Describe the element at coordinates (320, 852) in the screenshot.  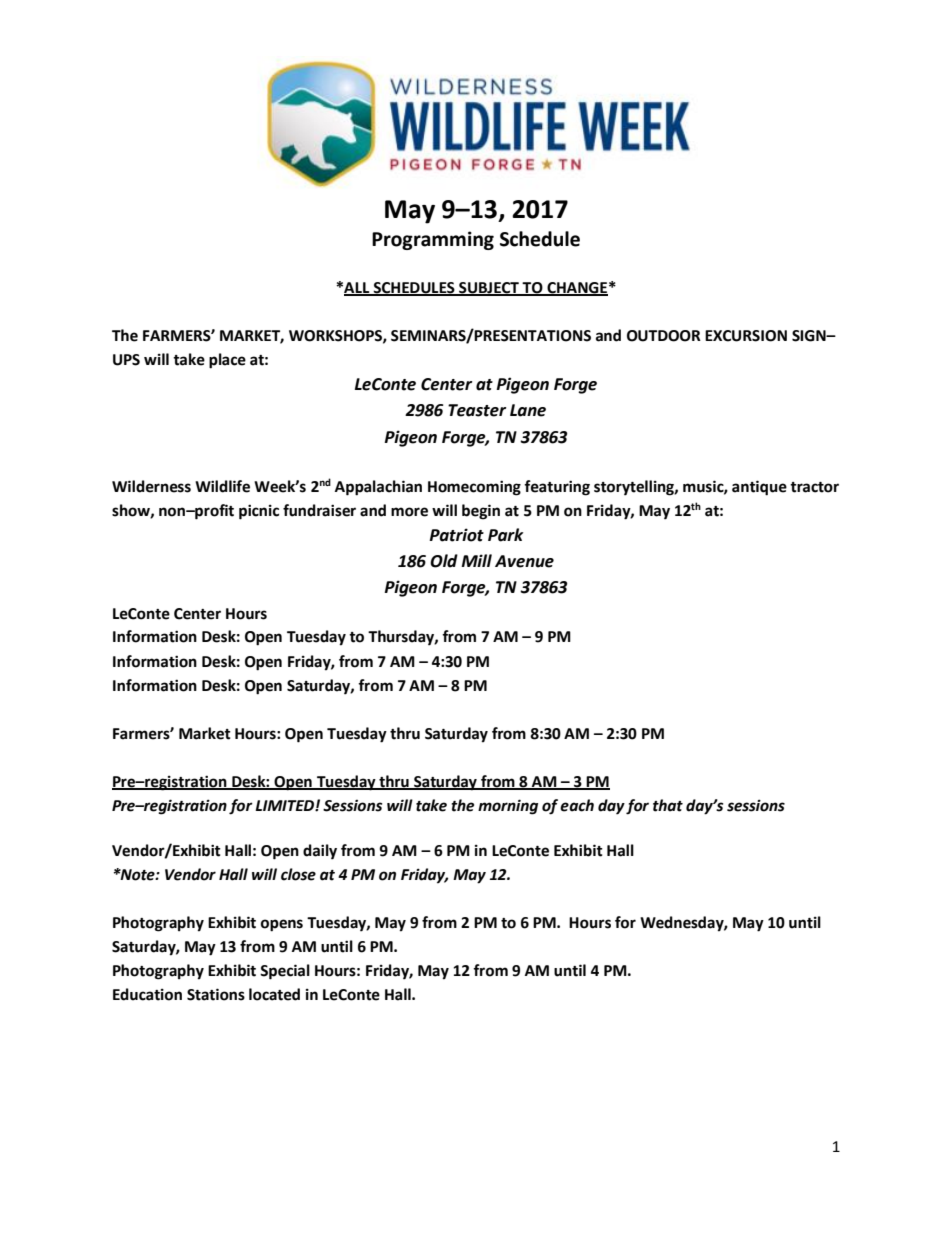
I see `daily` at that location.
